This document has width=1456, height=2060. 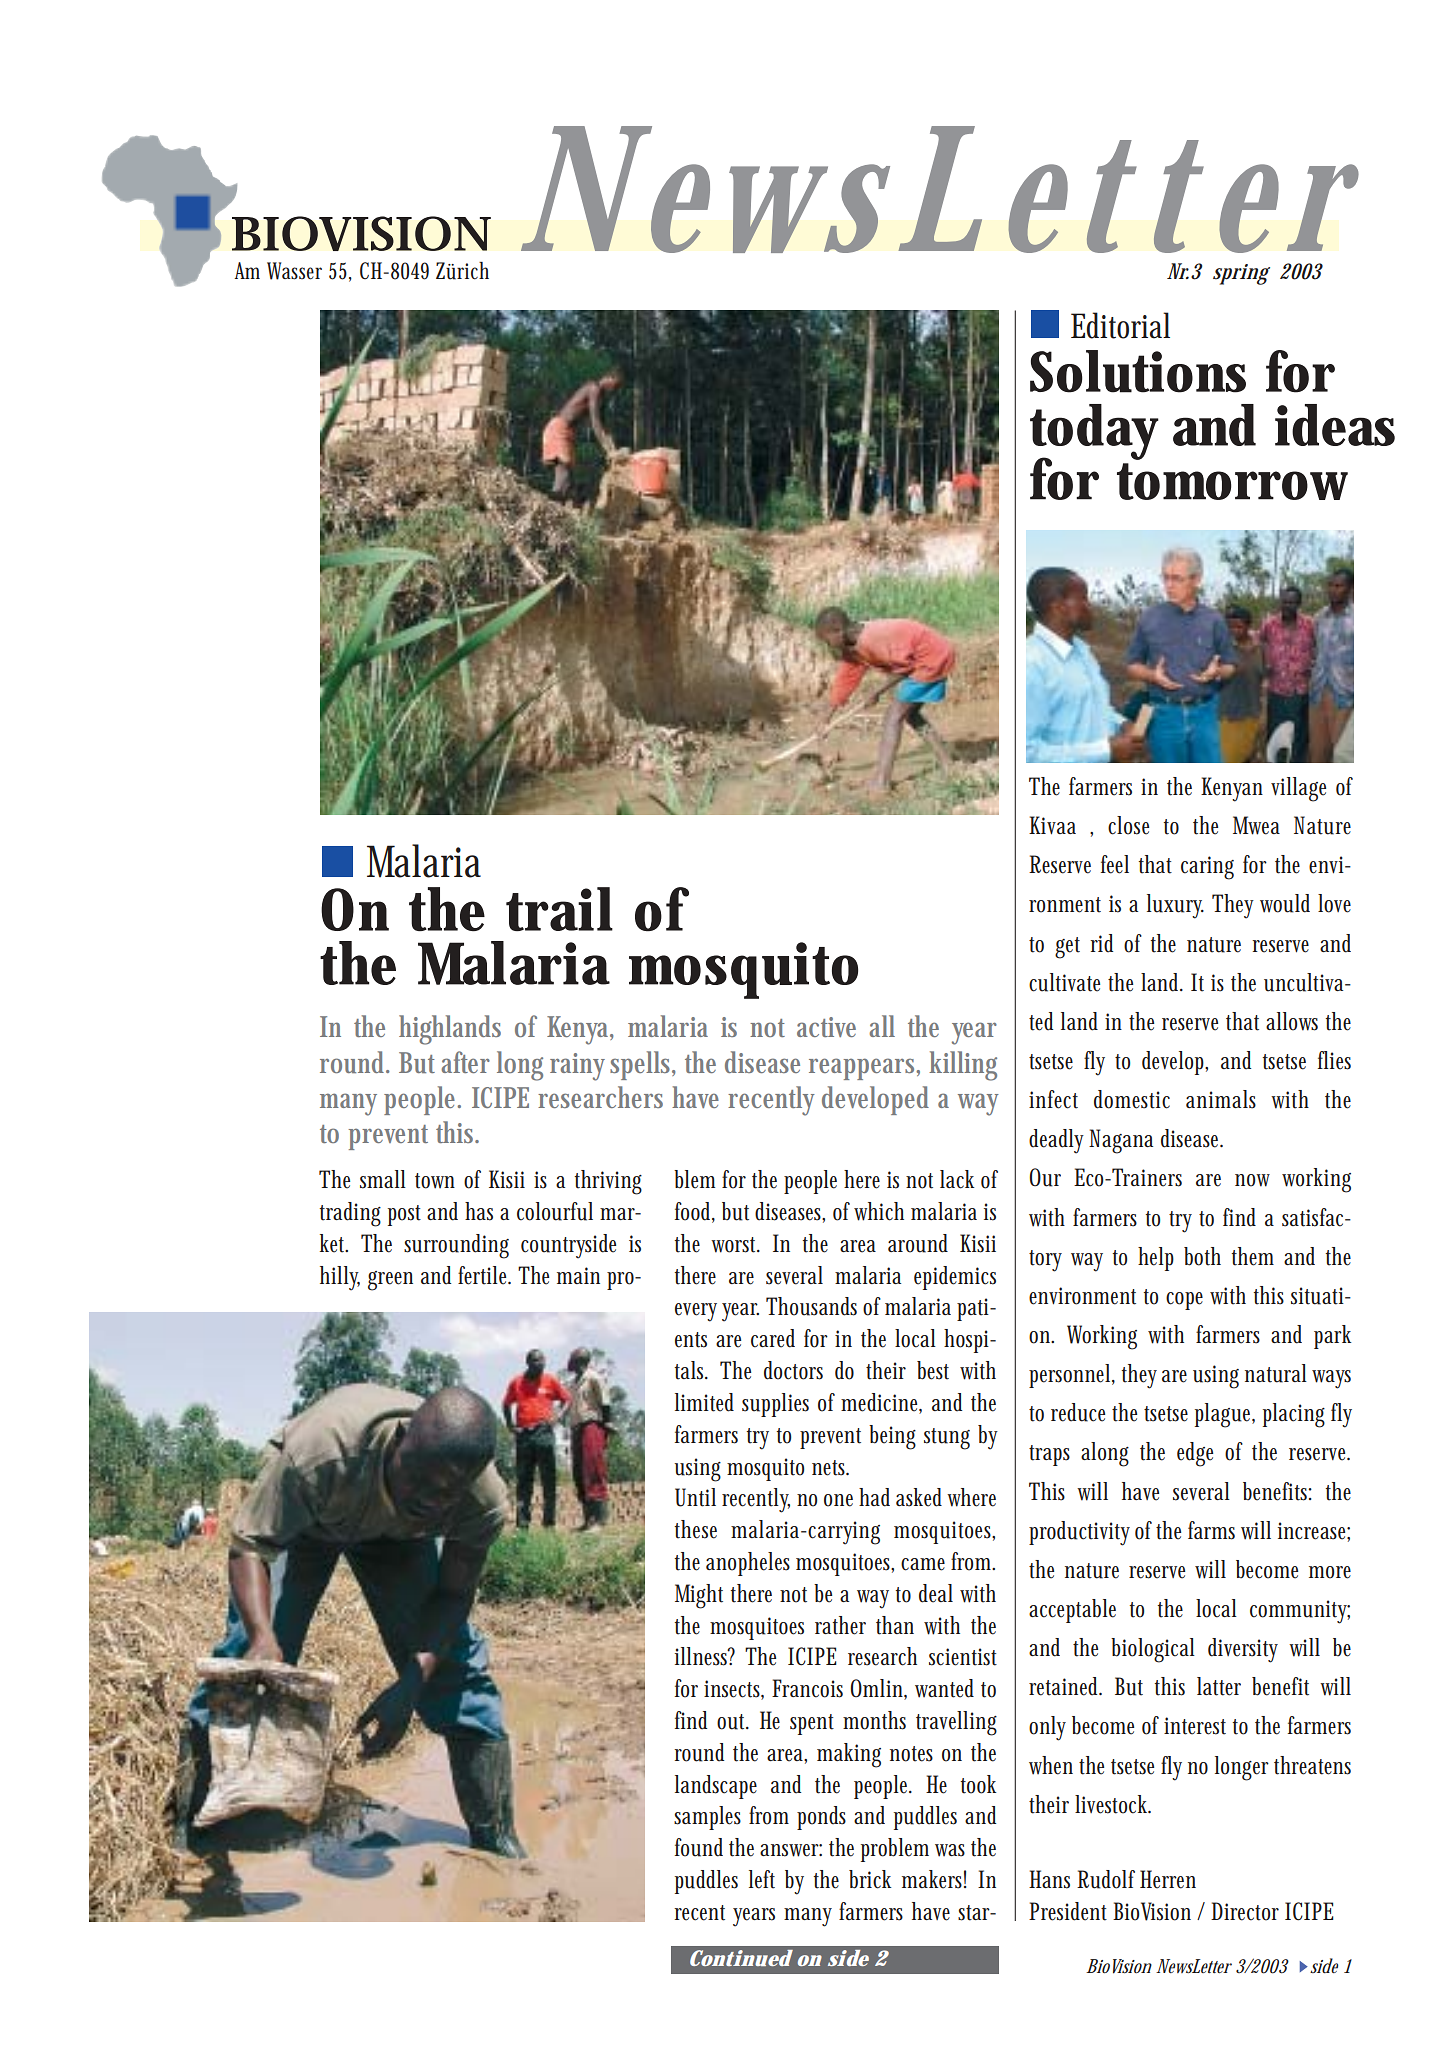 I want to click on active, so click(x=826, y=1027).
